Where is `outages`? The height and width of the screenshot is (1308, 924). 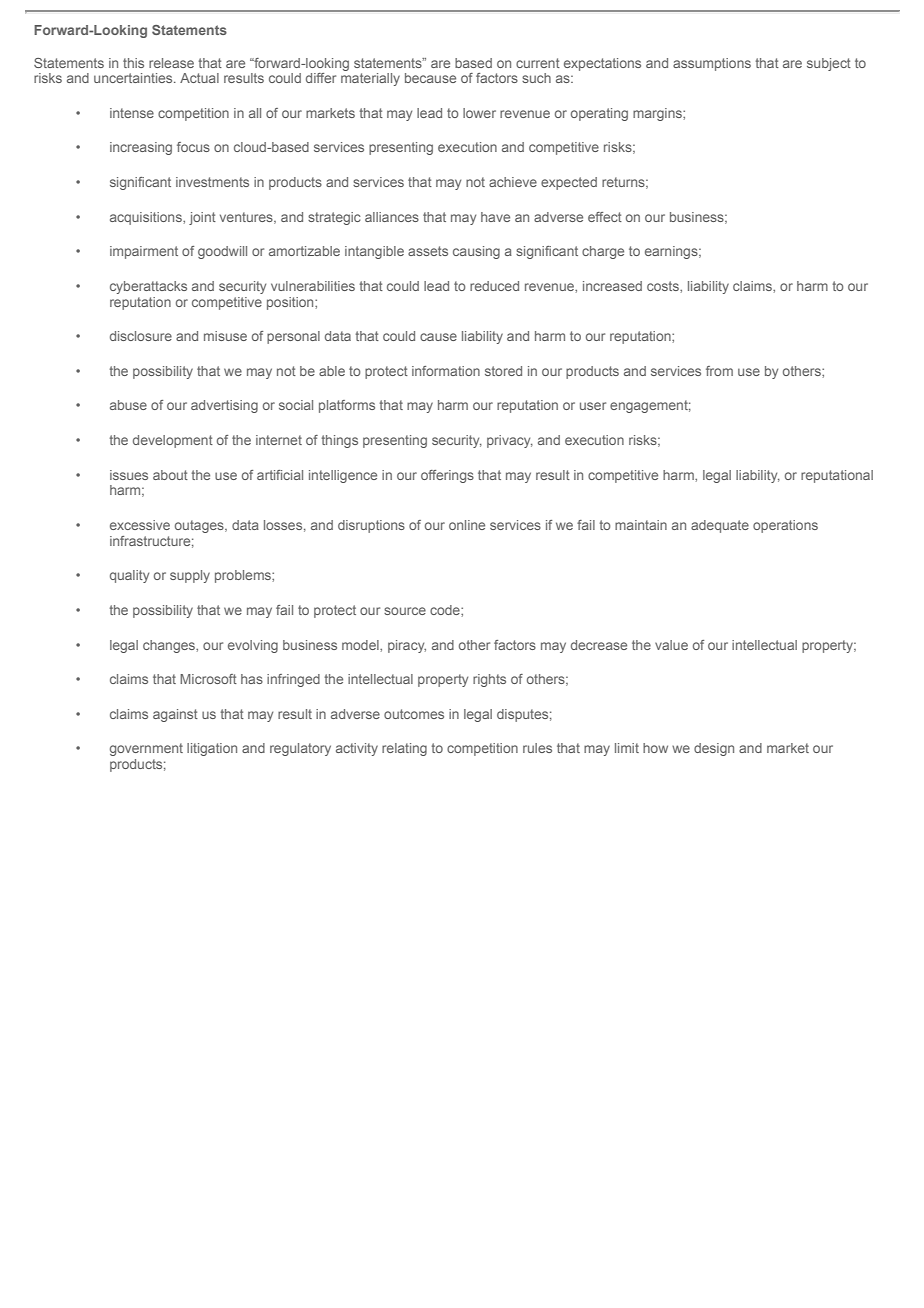
outages is located at coordinates (200, 526).
